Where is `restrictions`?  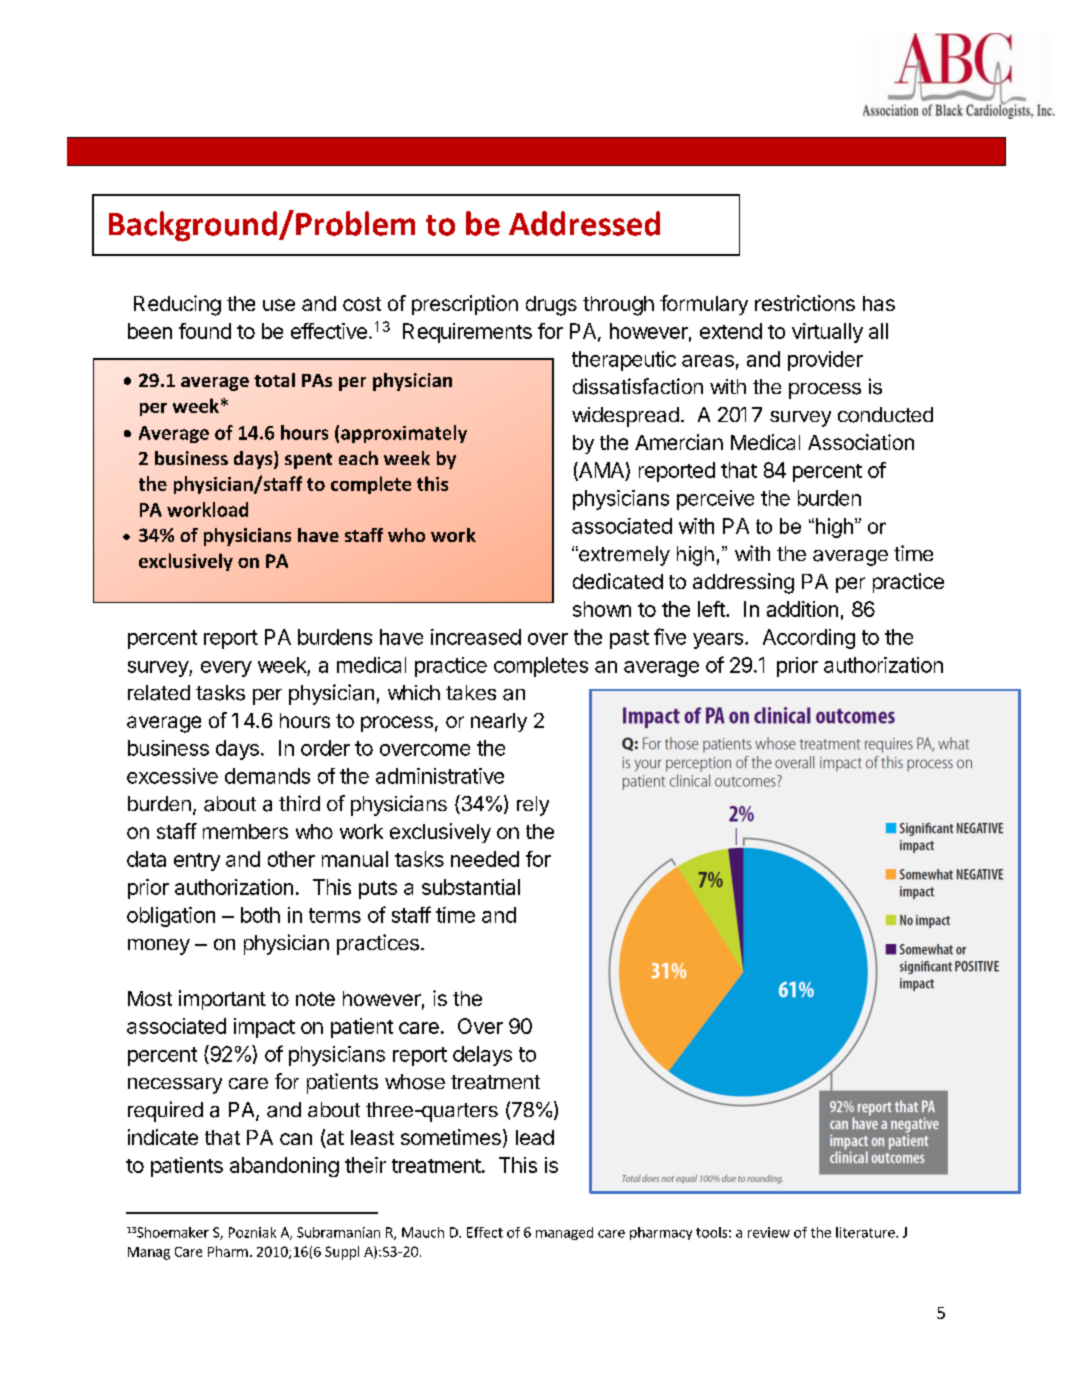 restrictions is located at coordinates (805, 303).
